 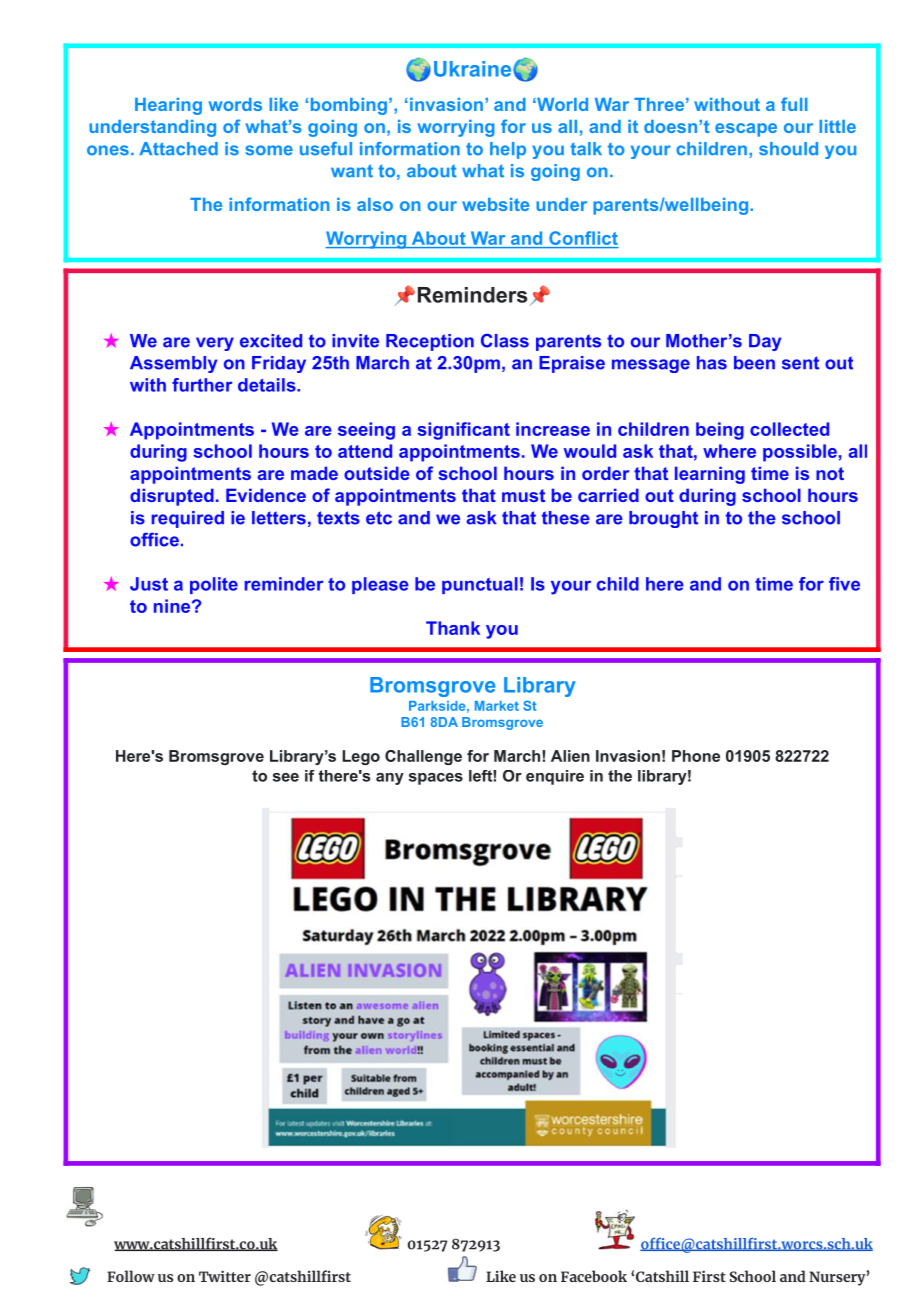 What do you see at coordinates (594, 1276) in the page?
I see `Facebook` at bounding box center [594, 1276].
